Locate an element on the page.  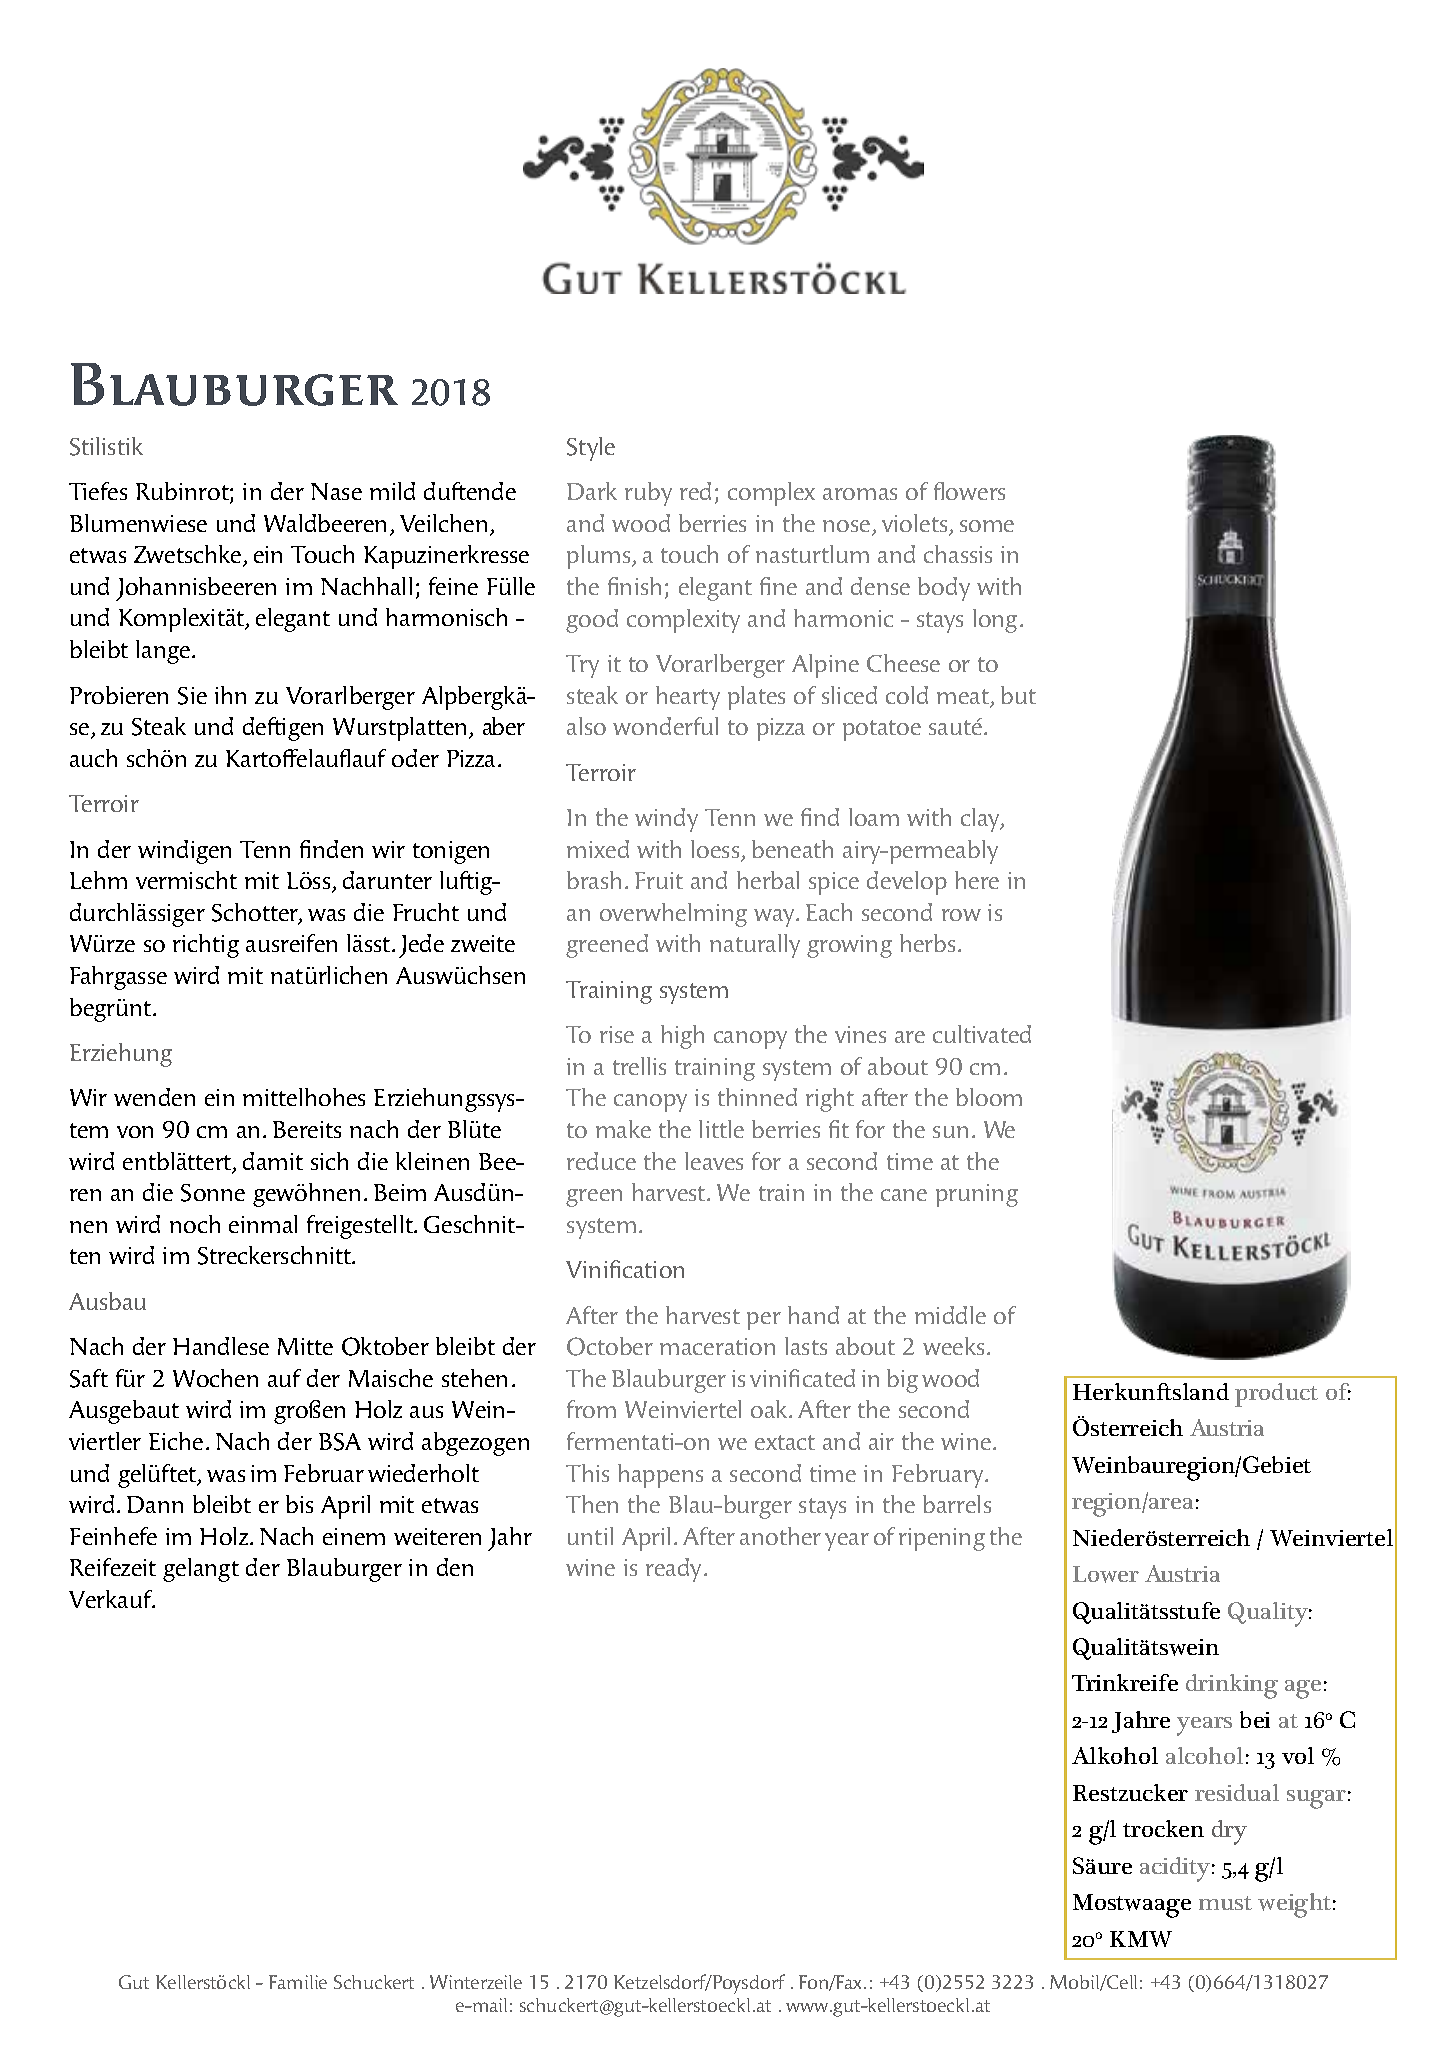
leaves is located at coordinates (714, 1161).
